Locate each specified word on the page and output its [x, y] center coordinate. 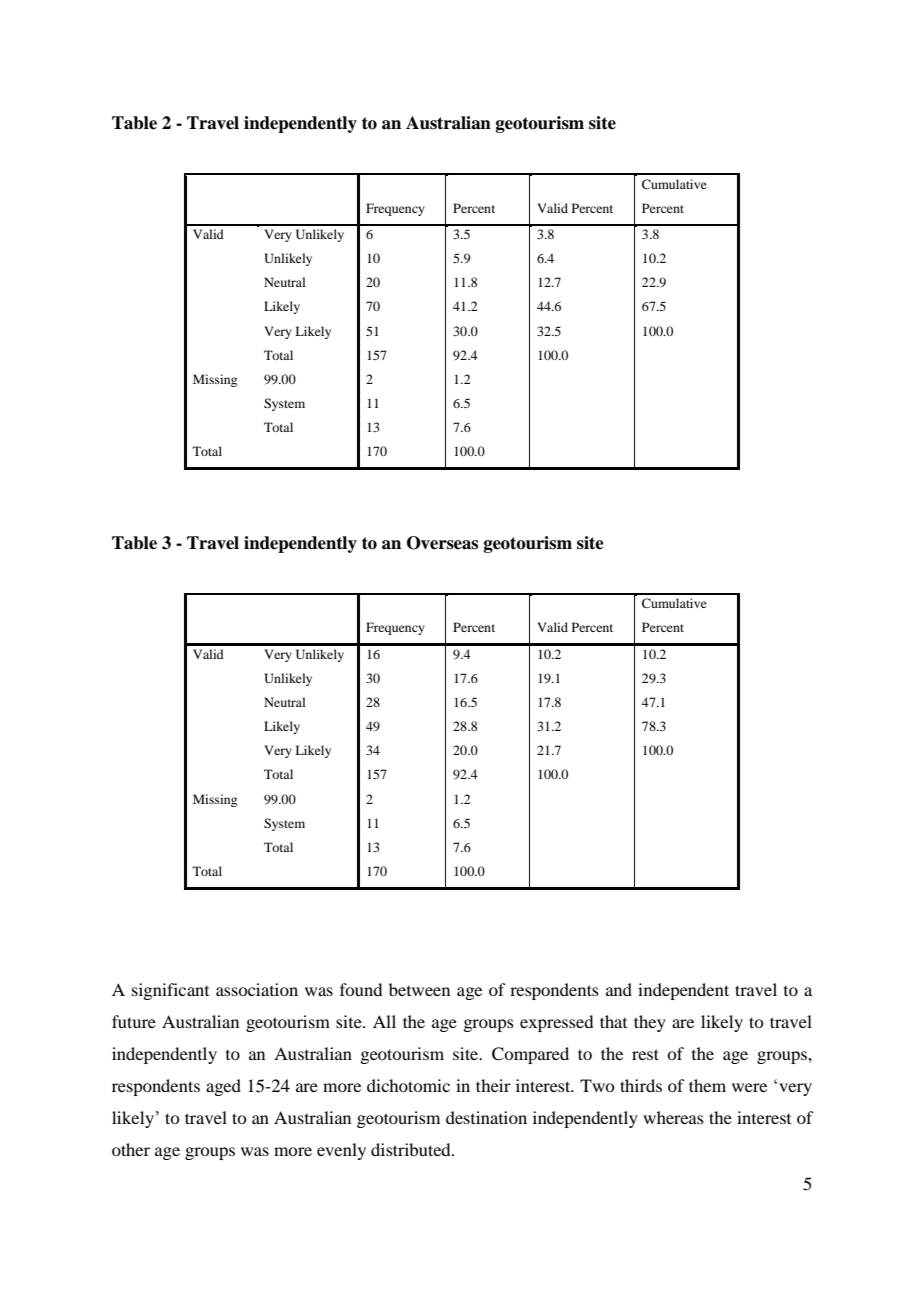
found [361, 989]
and [619, 989]
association [257, 989]
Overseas [442, 543]
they [650, 1023]
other [131, 1149]
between [419, 989]
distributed [412, 1149]
